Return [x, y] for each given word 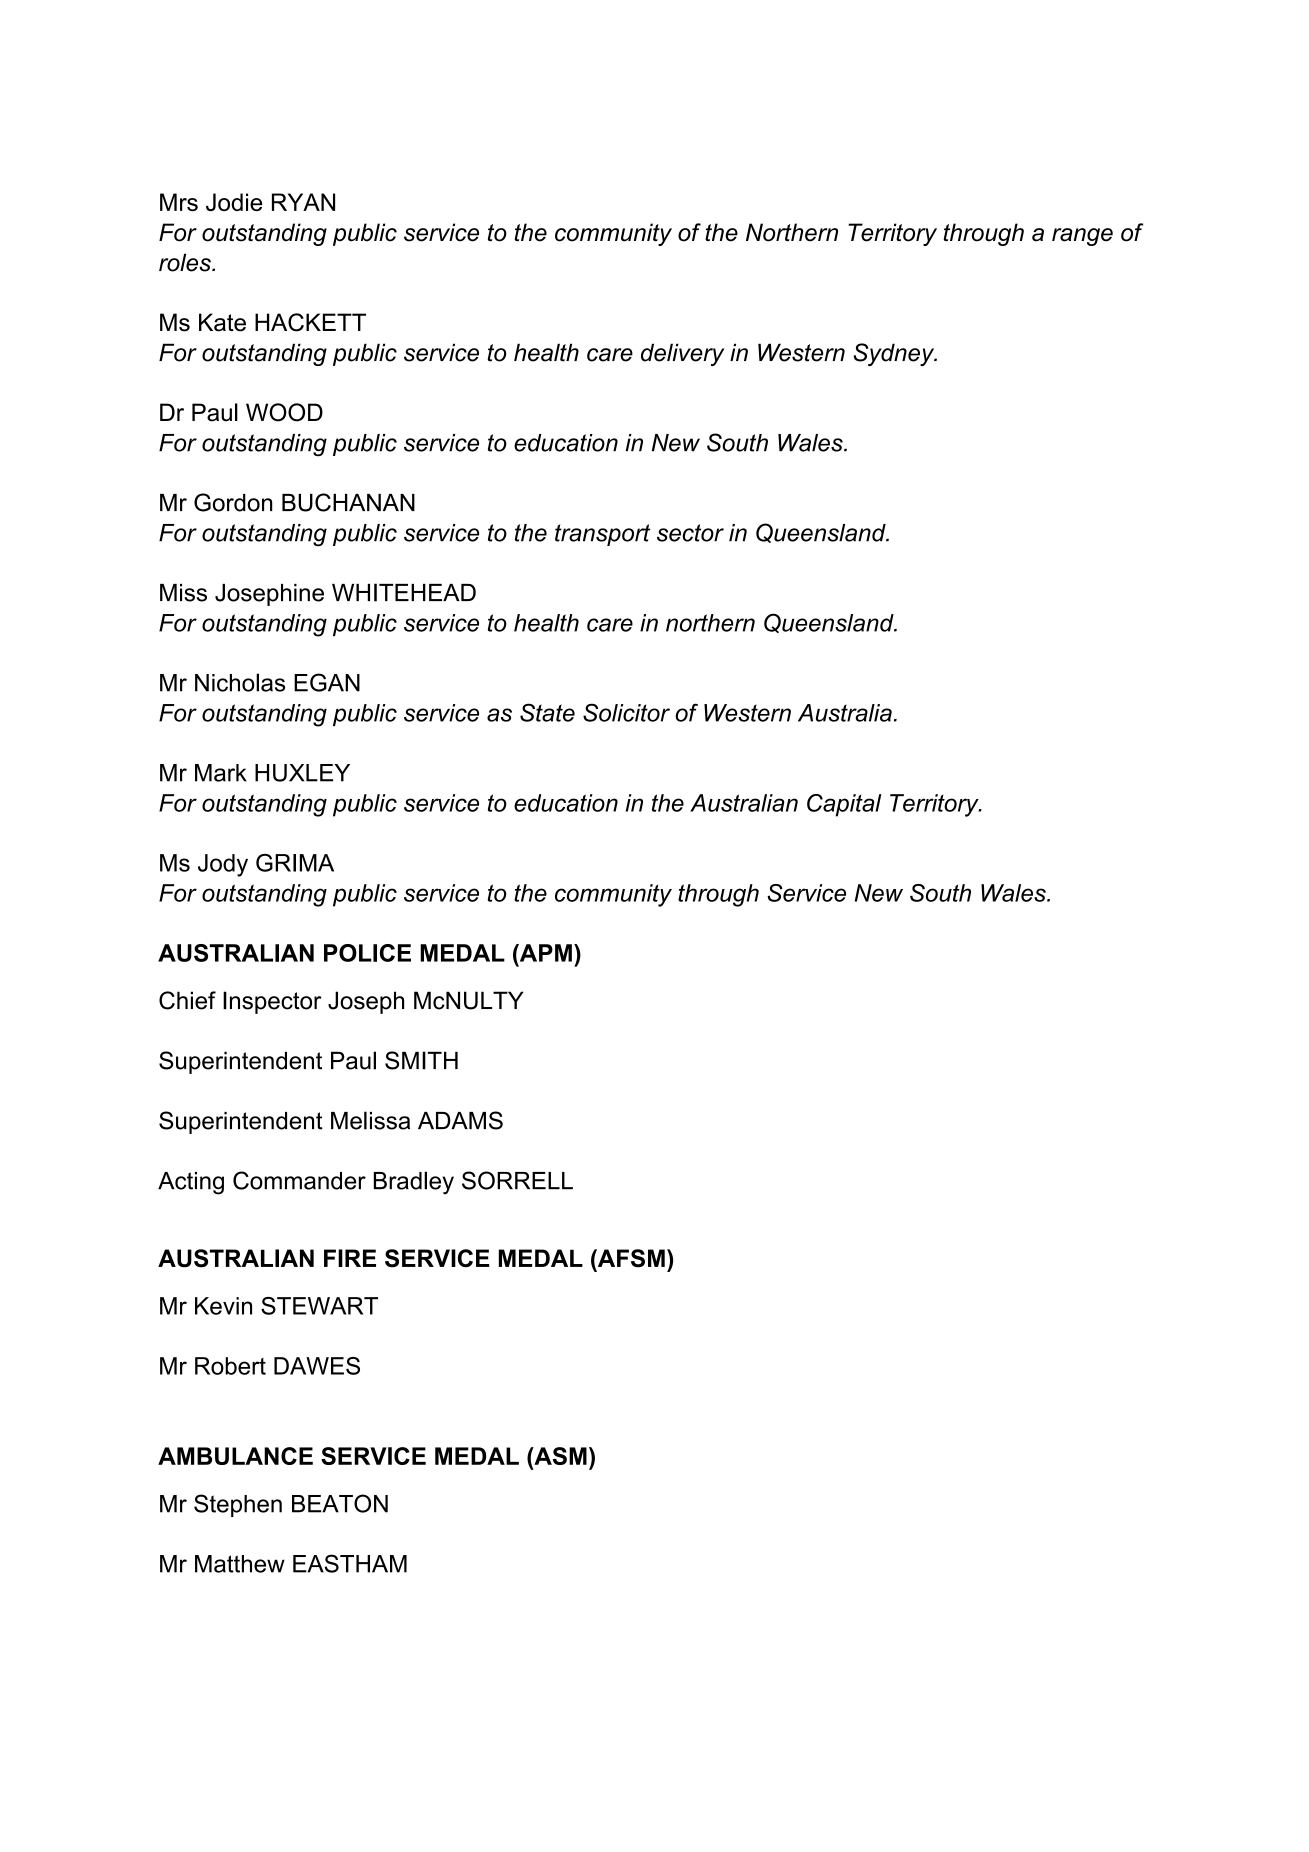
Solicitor [626, 712]
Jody [223, 865]
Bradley [413, 1183]
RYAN [303, 202]
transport [602, 535]
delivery [682, 354]
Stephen [238, 1505]
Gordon [233, 502]
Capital [844, 805]
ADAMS [460, 1120]
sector [690, 533]
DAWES [317, 1366]
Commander [299, 1180]
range [1082, 237]
